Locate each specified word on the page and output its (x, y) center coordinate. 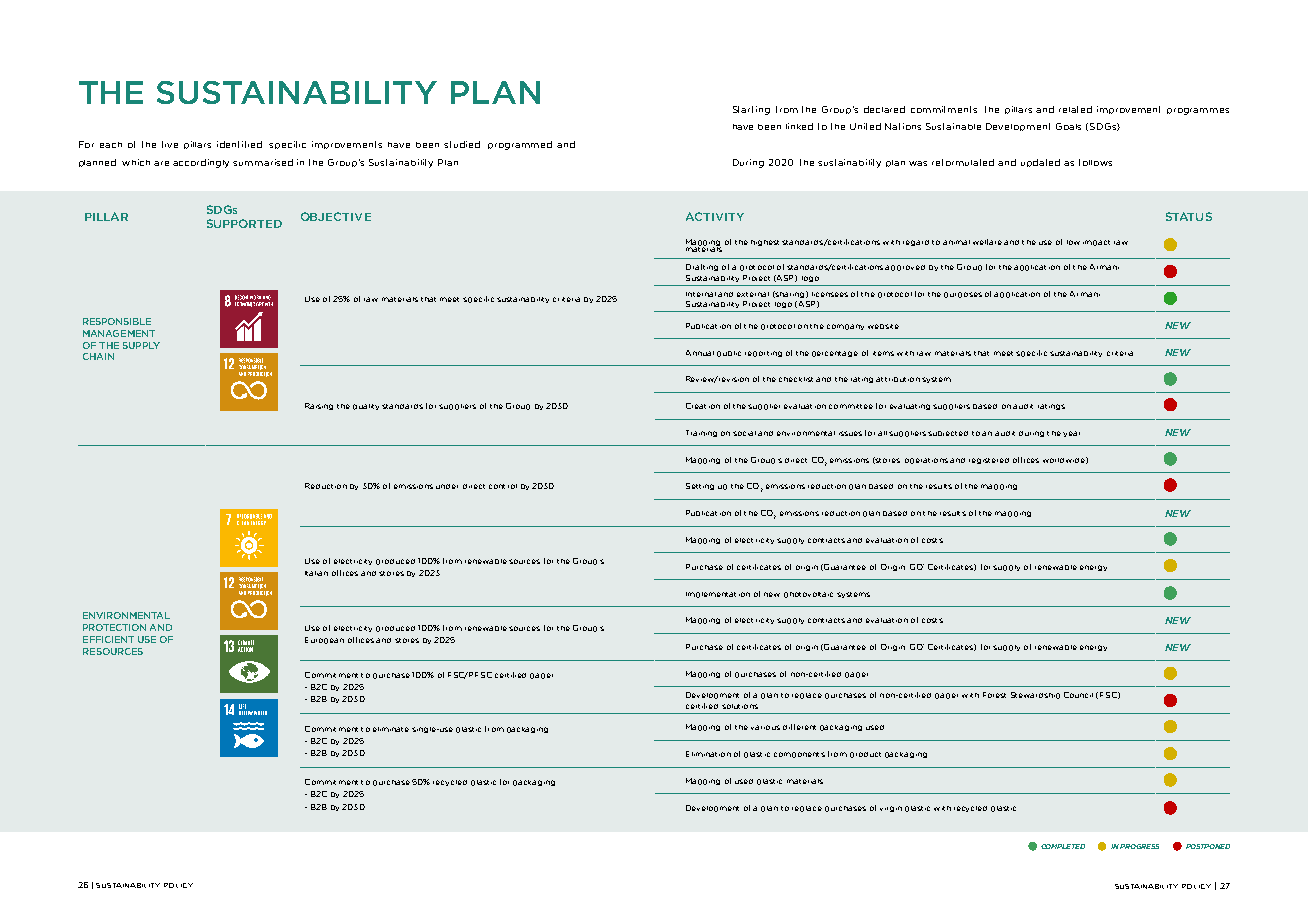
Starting (751, 110)
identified (239, 144)
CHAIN (98, 356)
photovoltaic (808, 595)
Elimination (708, 754)
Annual (700, 353)
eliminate (391, 729)
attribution (898, 379)
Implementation (718, 595)
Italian (316, 573)
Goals (1068, 126)
